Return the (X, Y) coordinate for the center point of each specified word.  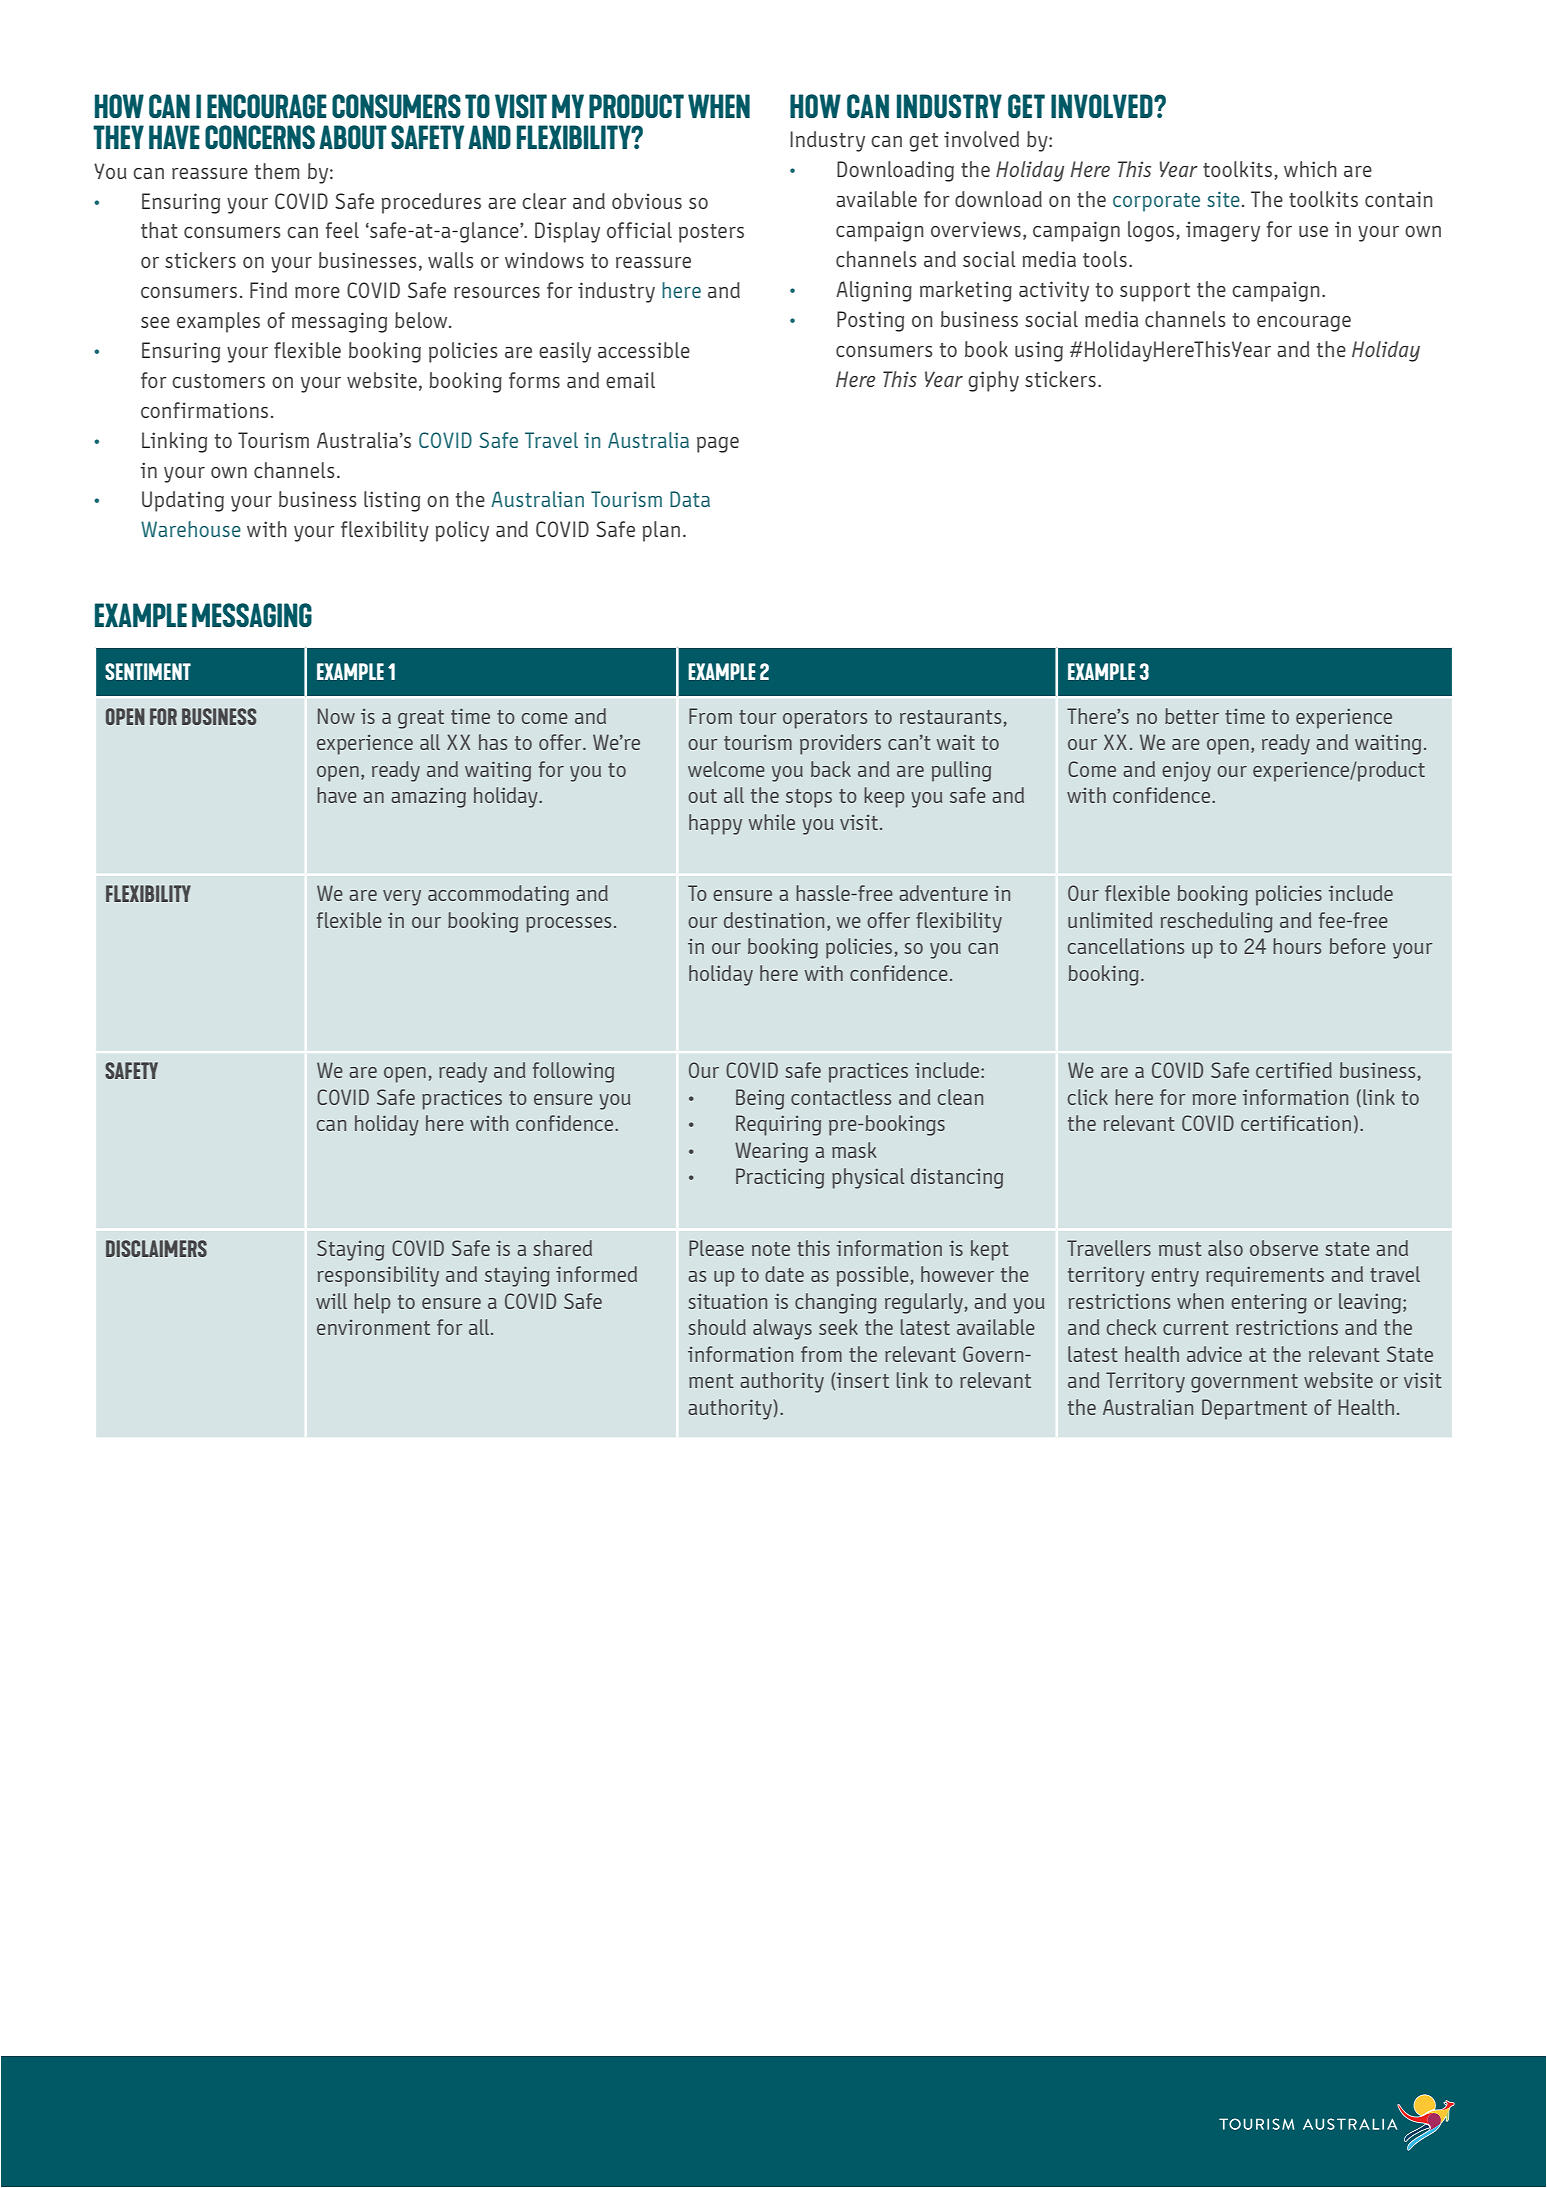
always (782, 1329)
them (277, 171)
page (718, 445)
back (831, 769)
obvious (647, 201)
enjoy (1186, 771)
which (1310, 169)
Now (336, 716)
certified (1294, 1070)
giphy (993, 381)
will (331, 1301)
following (573, 1072)
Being (760, 1099)
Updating (183, 501)
